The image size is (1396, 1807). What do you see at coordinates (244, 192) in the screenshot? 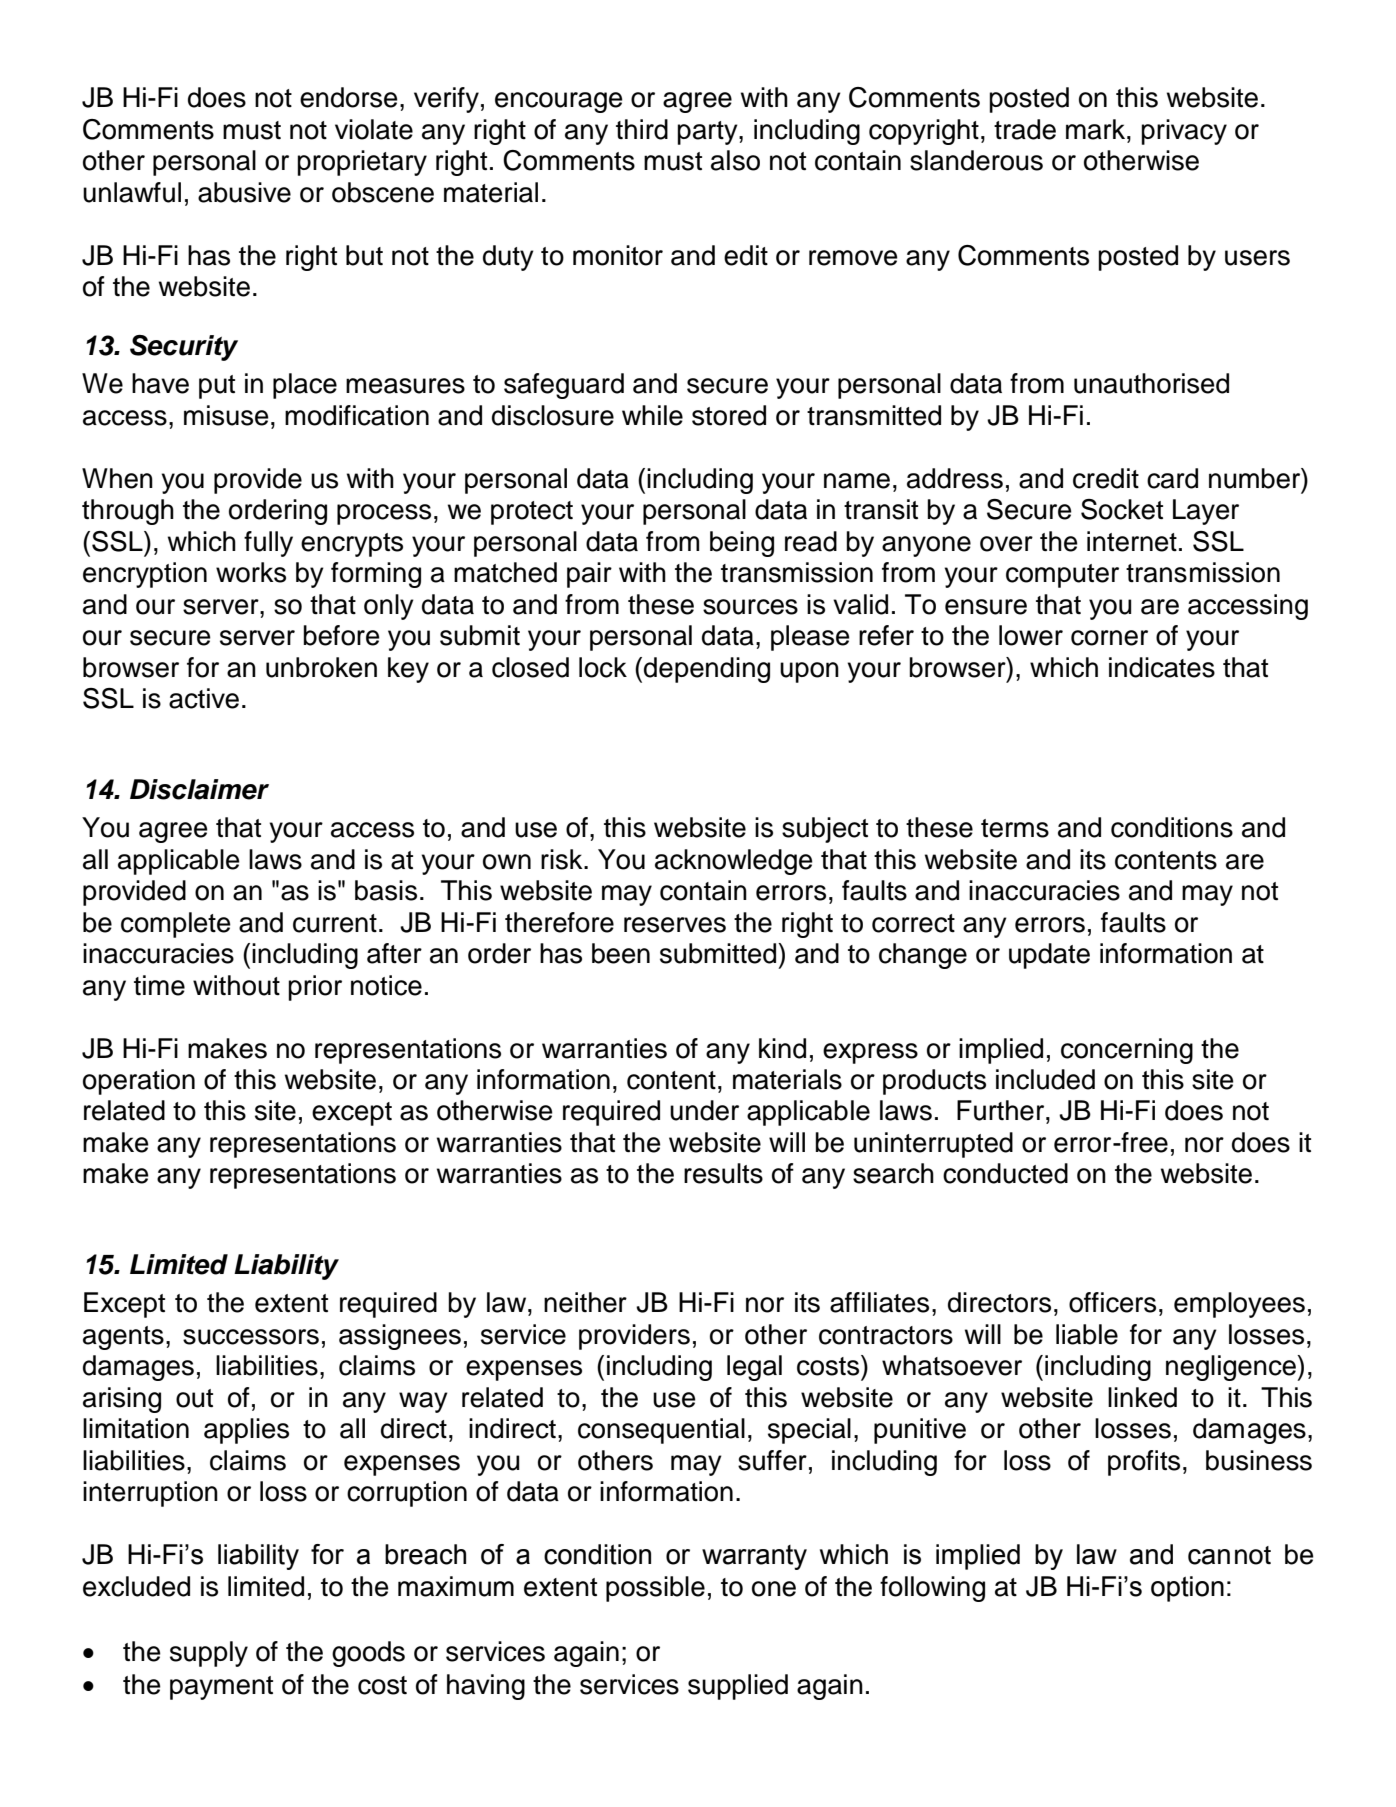
I see `abusive` at bounding box center [244, 192].
